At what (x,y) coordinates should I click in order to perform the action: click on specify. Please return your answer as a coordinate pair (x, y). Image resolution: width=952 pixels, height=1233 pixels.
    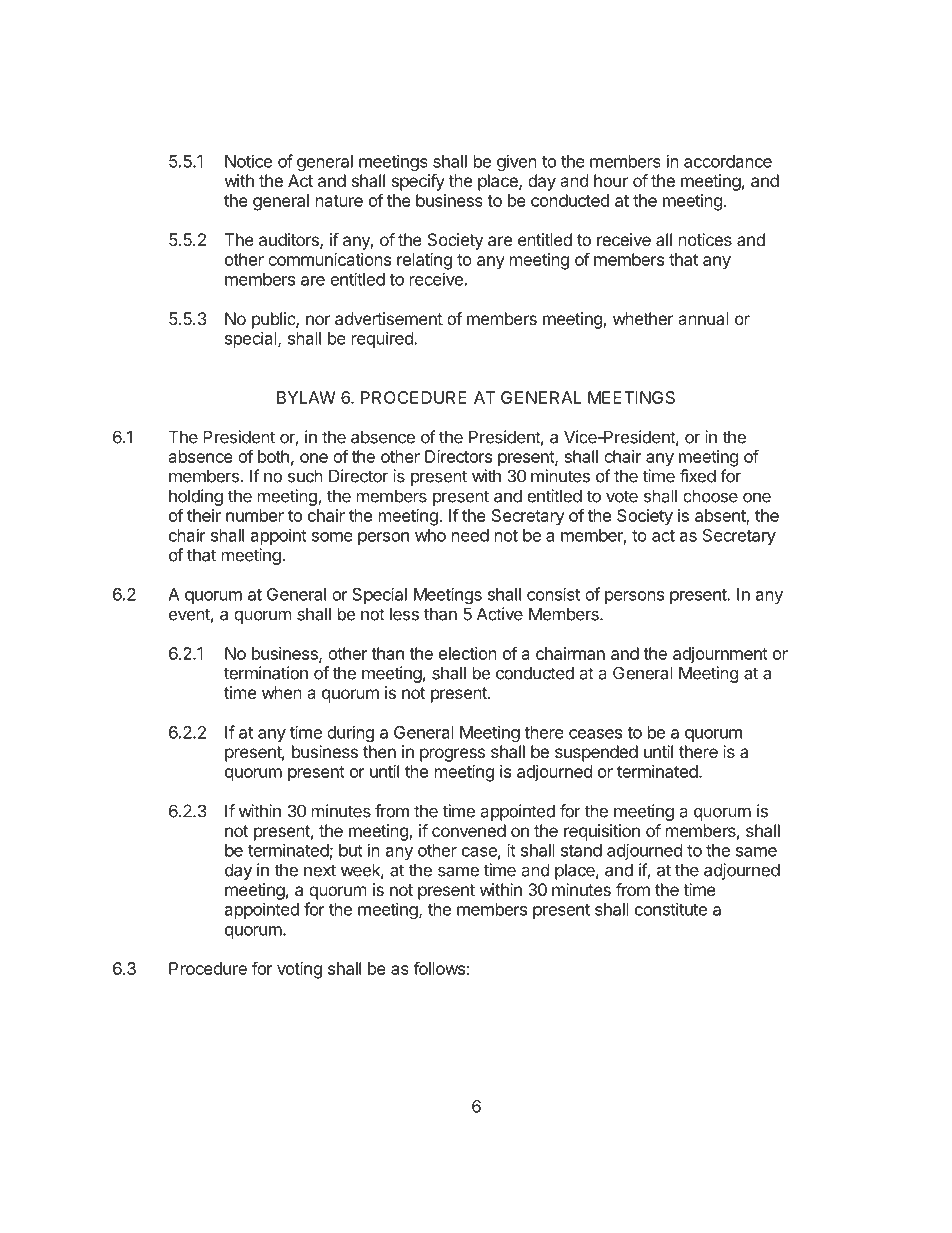
    Looking at the image, I should click on (418, 182).
